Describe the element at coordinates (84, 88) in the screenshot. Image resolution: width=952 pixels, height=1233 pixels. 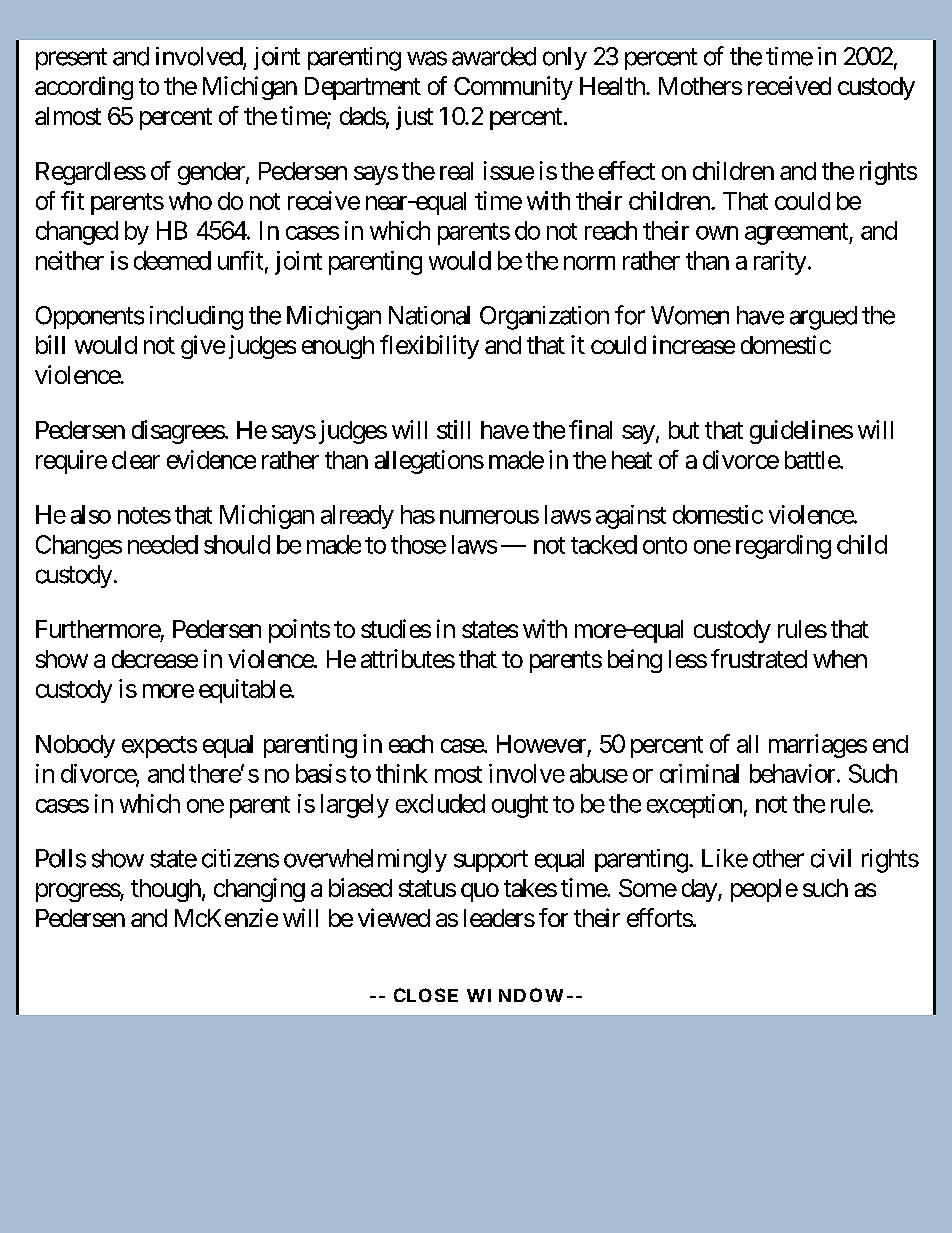
I see `according` at that location.
